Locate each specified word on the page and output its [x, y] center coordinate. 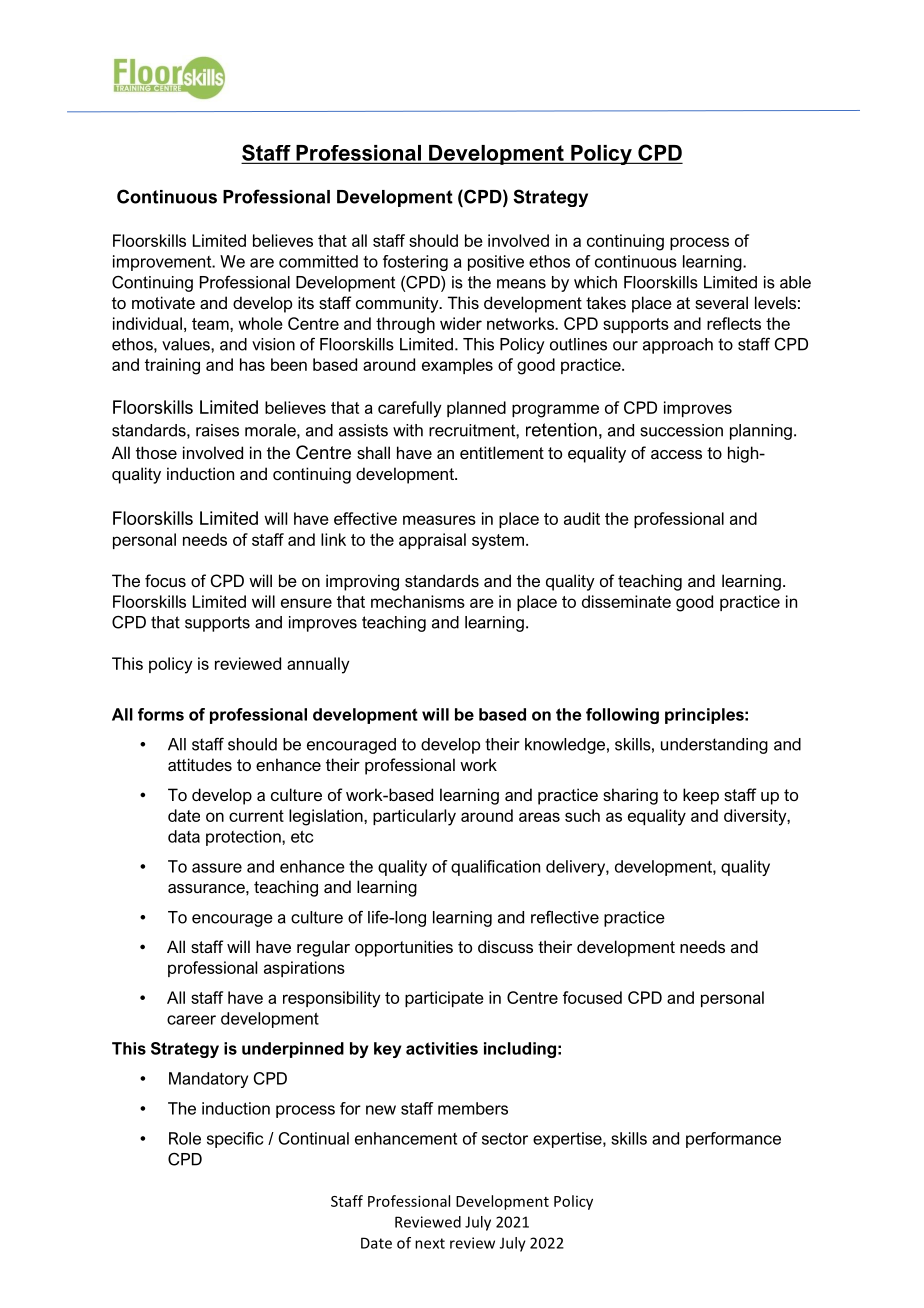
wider [461, 323]
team [211, 324]
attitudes [200, 764]
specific [235, 1140]
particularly [414, 817]
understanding [714, 746]
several [721, 302]
